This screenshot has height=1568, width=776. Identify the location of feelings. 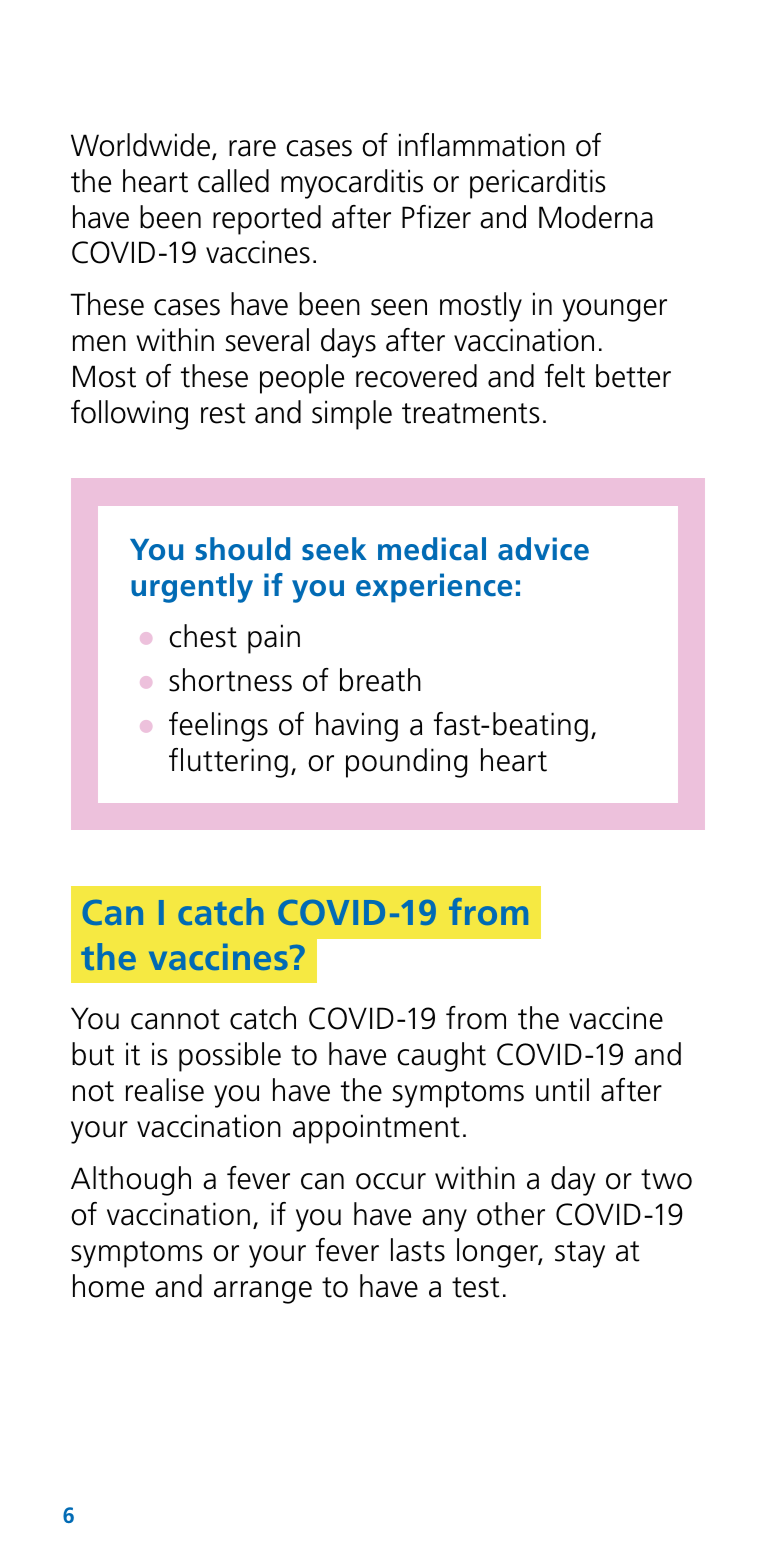
(218, 727).
